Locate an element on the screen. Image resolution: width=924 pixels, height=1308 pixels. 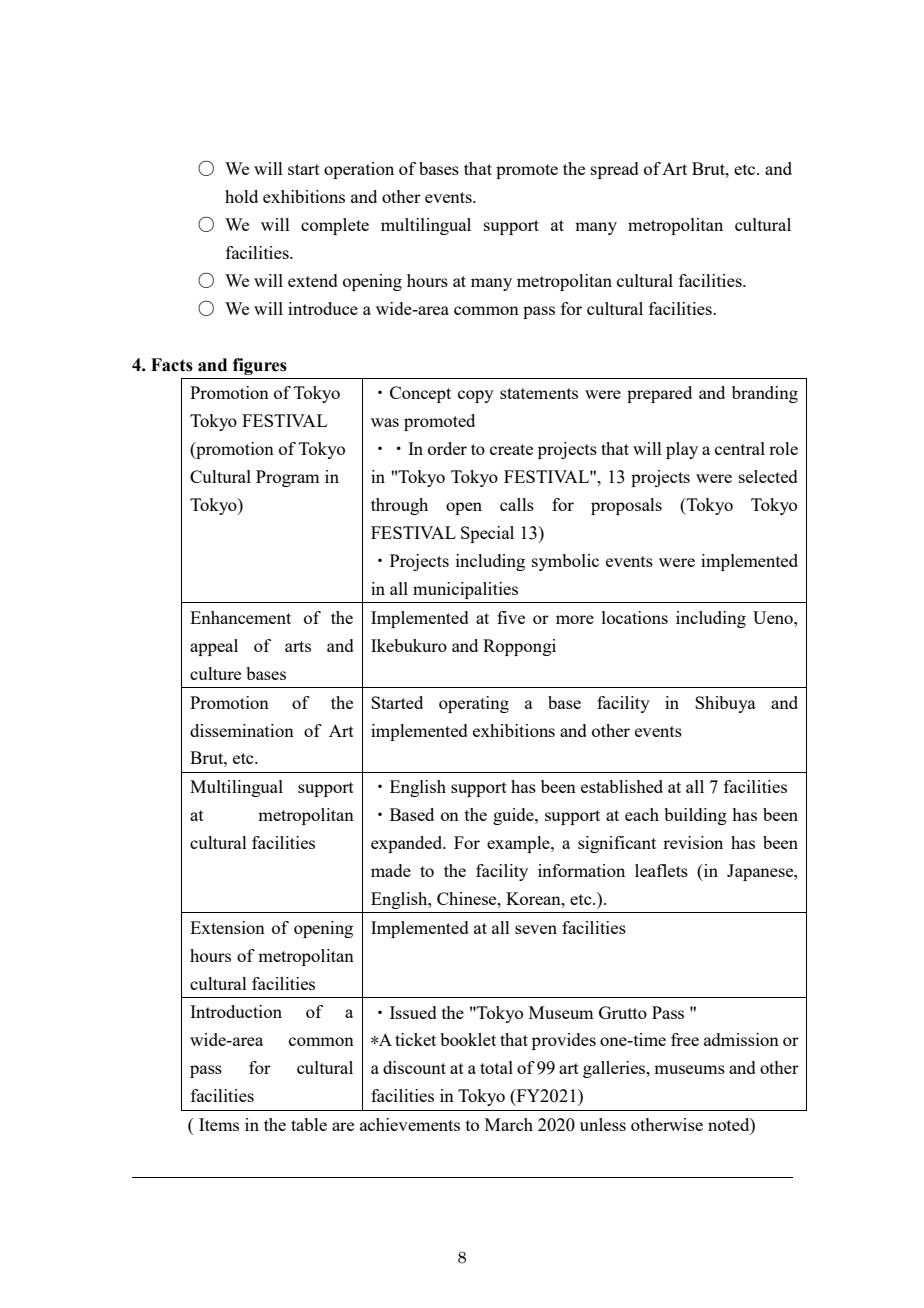
Special is located at coordinates (487, 534).
